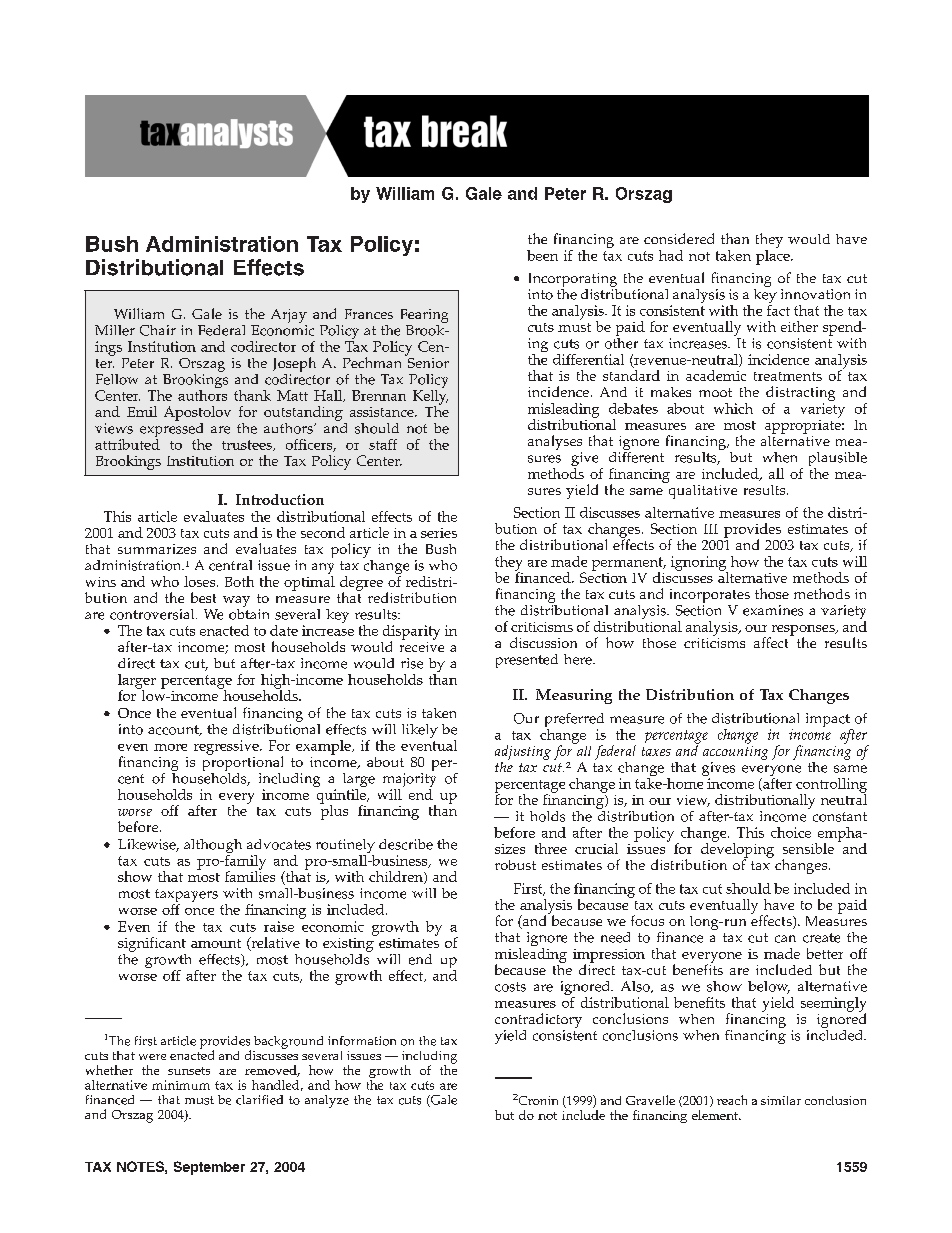 The image size is (952, 1233). What do you see at coordinates (157, 549) in the page?
I see `summarizes` at bounding box center [157, 549].
